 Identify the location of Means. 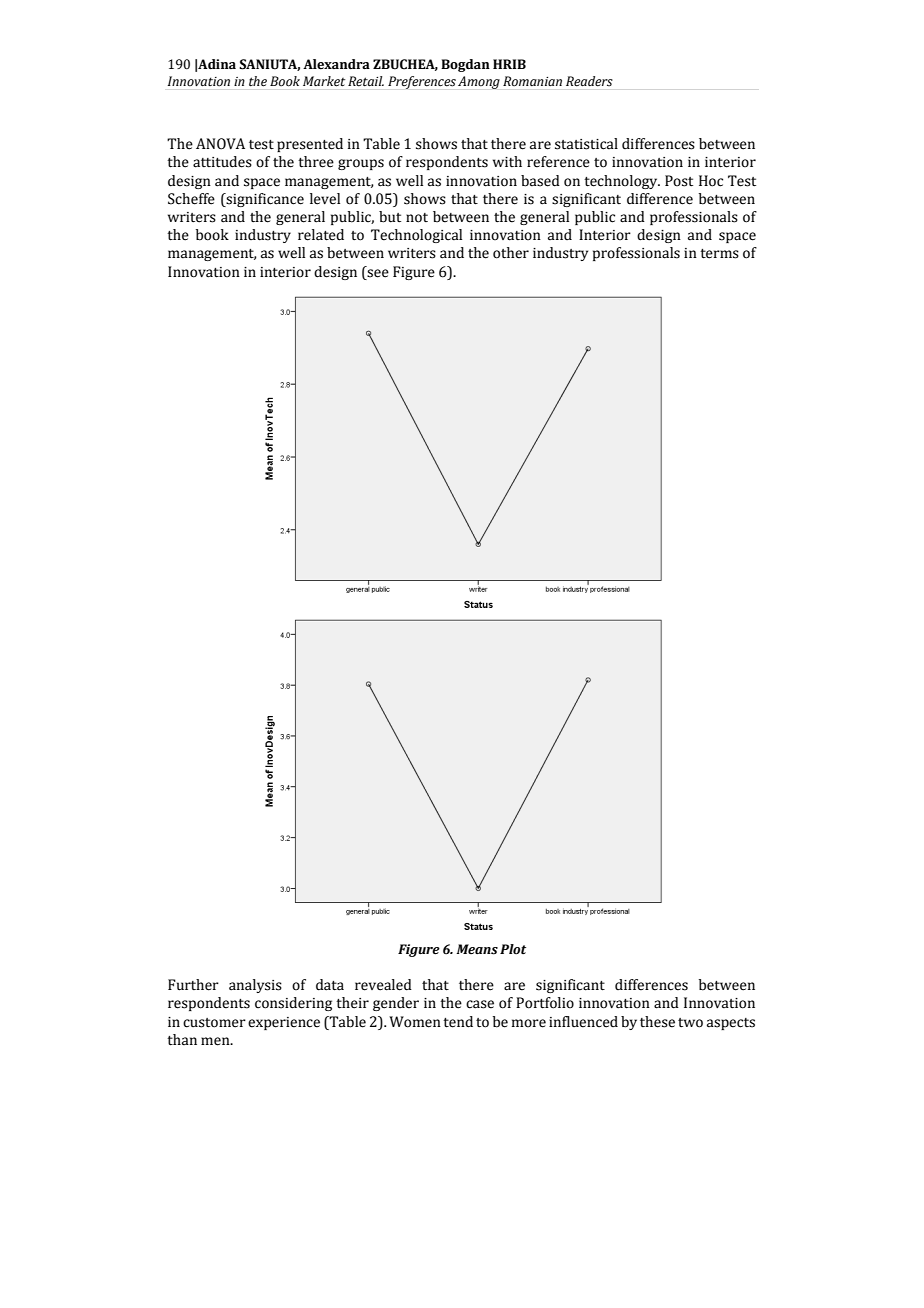
(477, 949).
